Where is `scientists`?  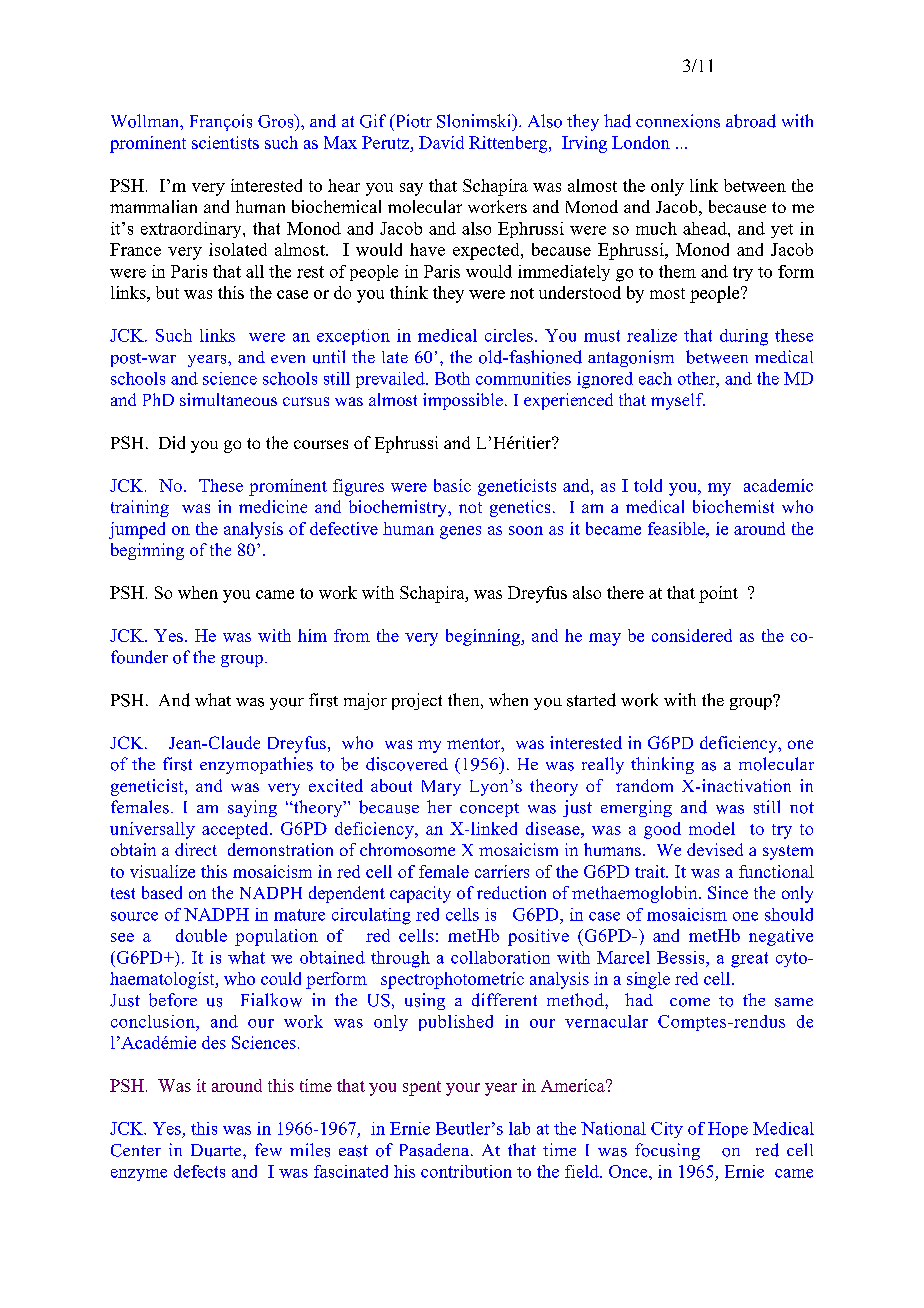
scientists is located at coordinates (225, 142).
